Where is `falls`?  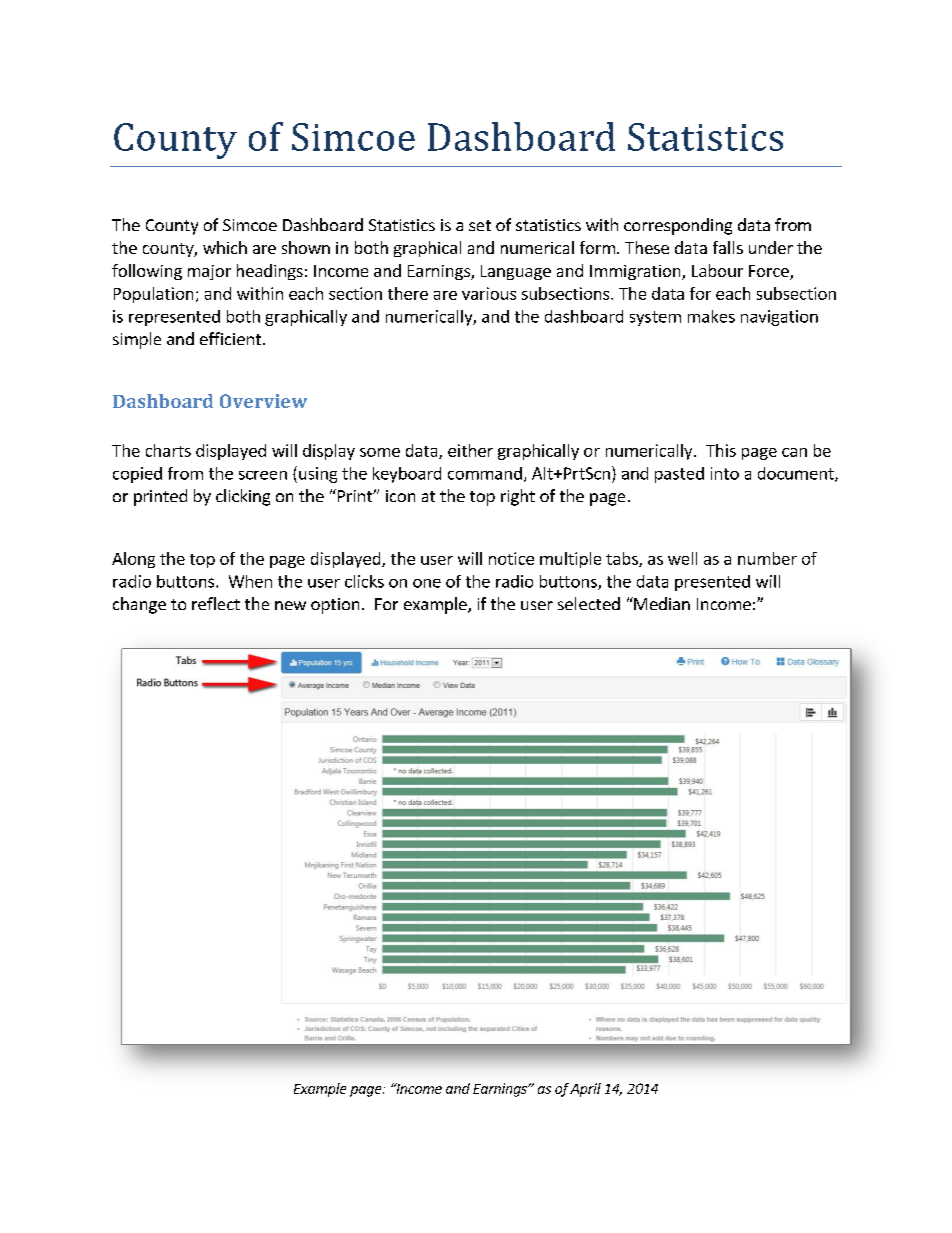 falls is located at coordinates (728, 247).
